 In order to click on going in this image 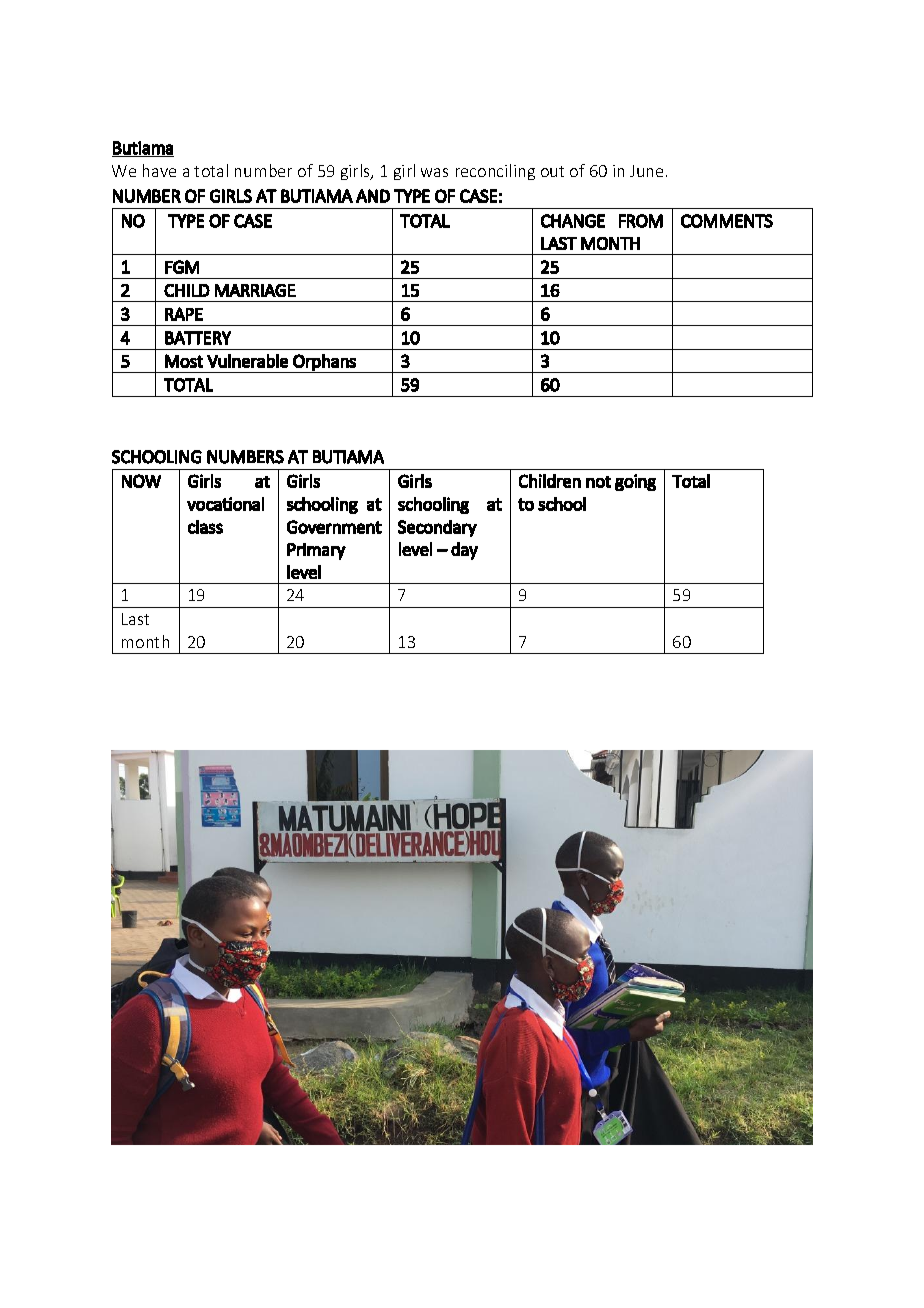, I will do `click(635, 482)`.
